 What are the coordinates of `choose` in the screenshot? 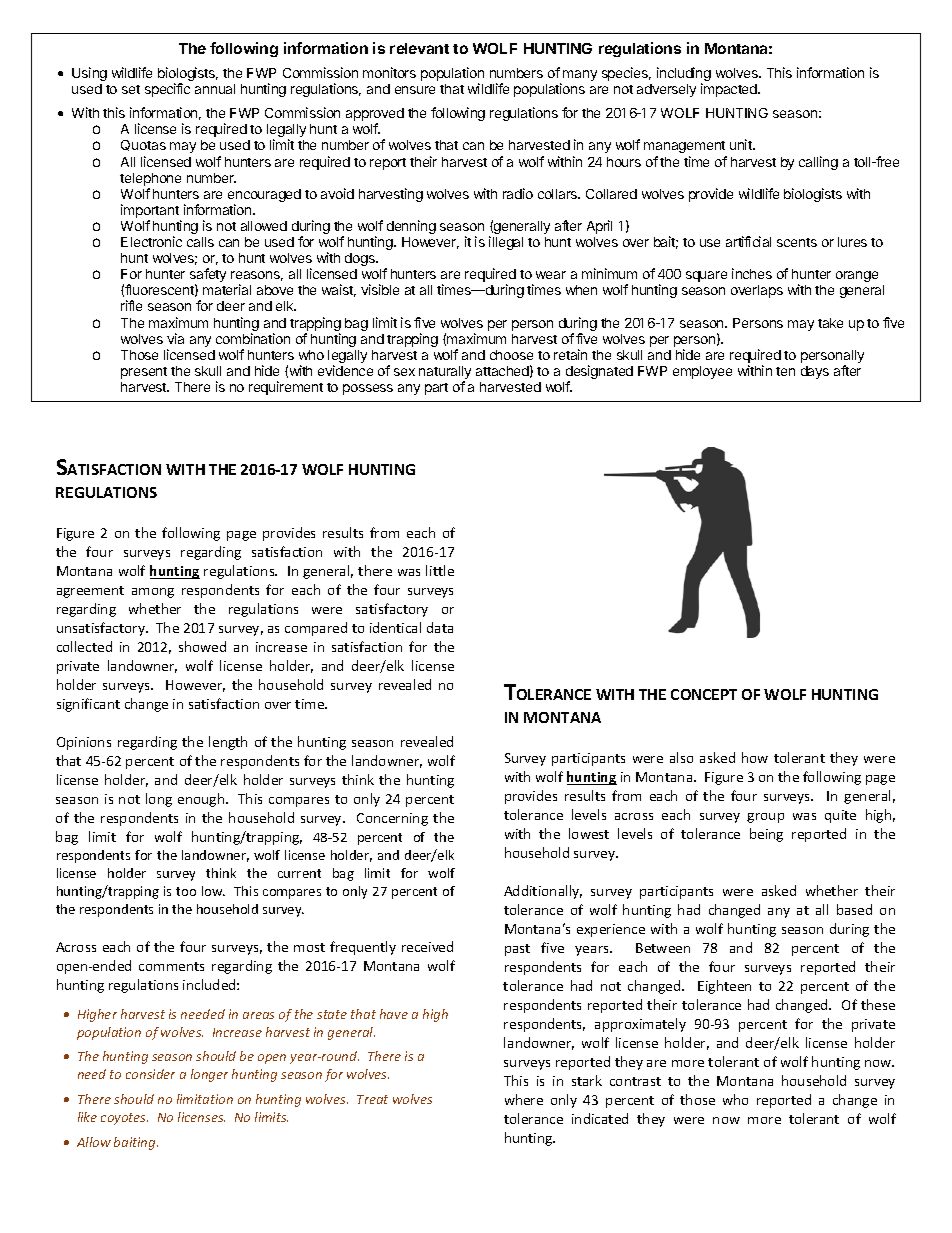 It's located at (511, 355).
